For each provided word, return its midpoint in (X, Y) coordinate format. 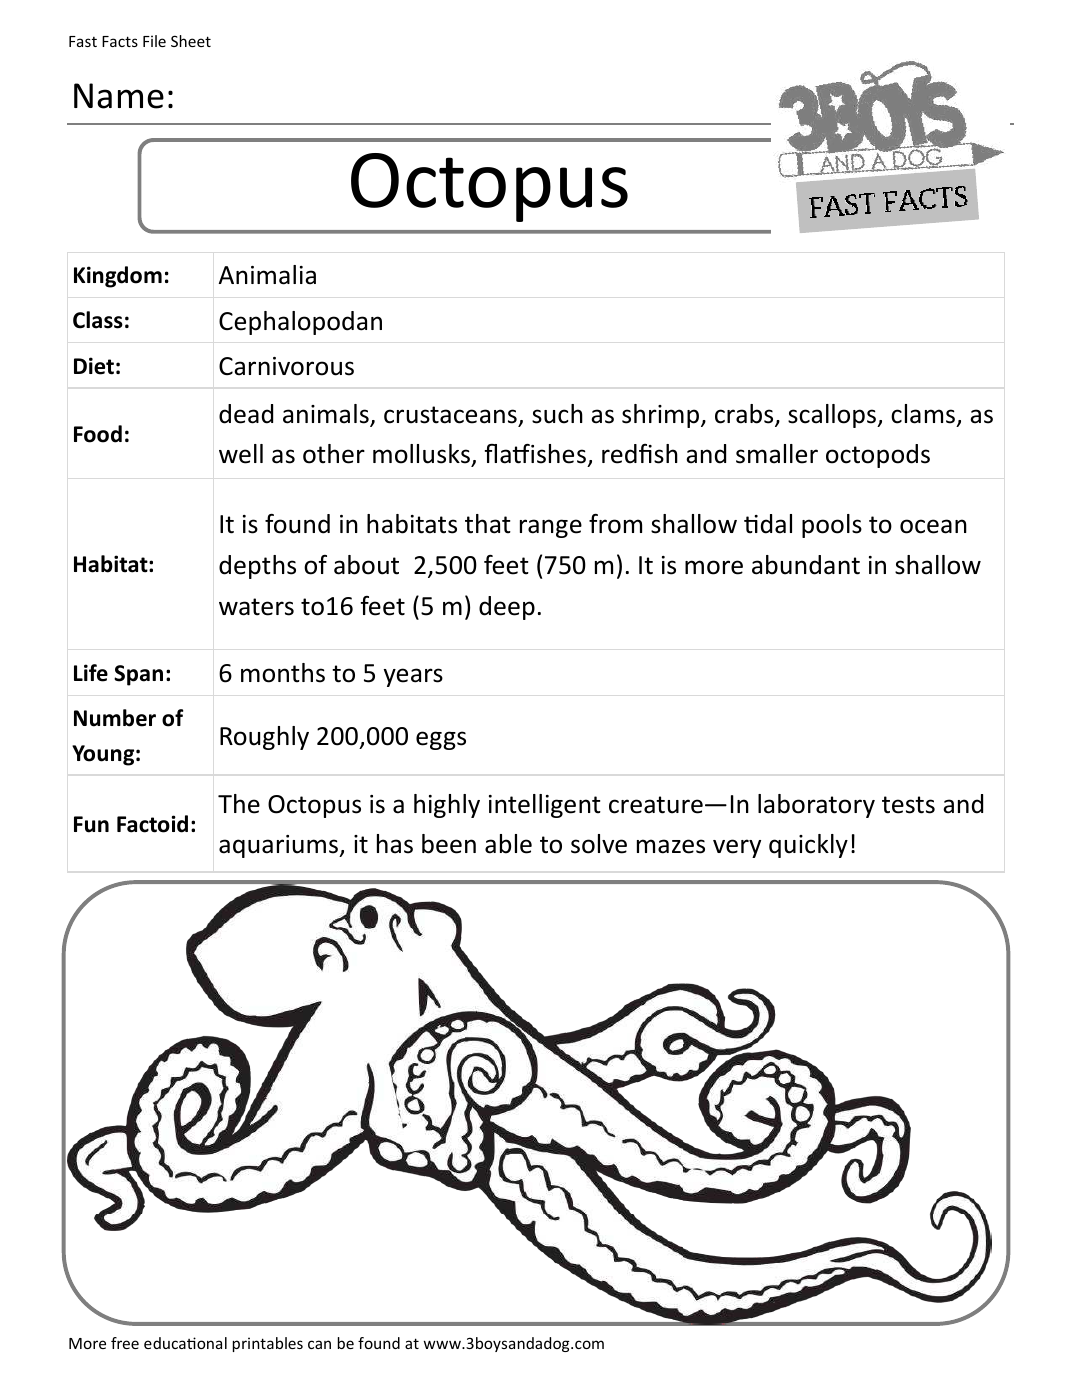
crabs (745, 415)
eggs (441, 740)
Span (138, 675)
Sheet (191, 41)
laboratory (816, 806)
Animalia (267, 275)
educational (185, 1343)
